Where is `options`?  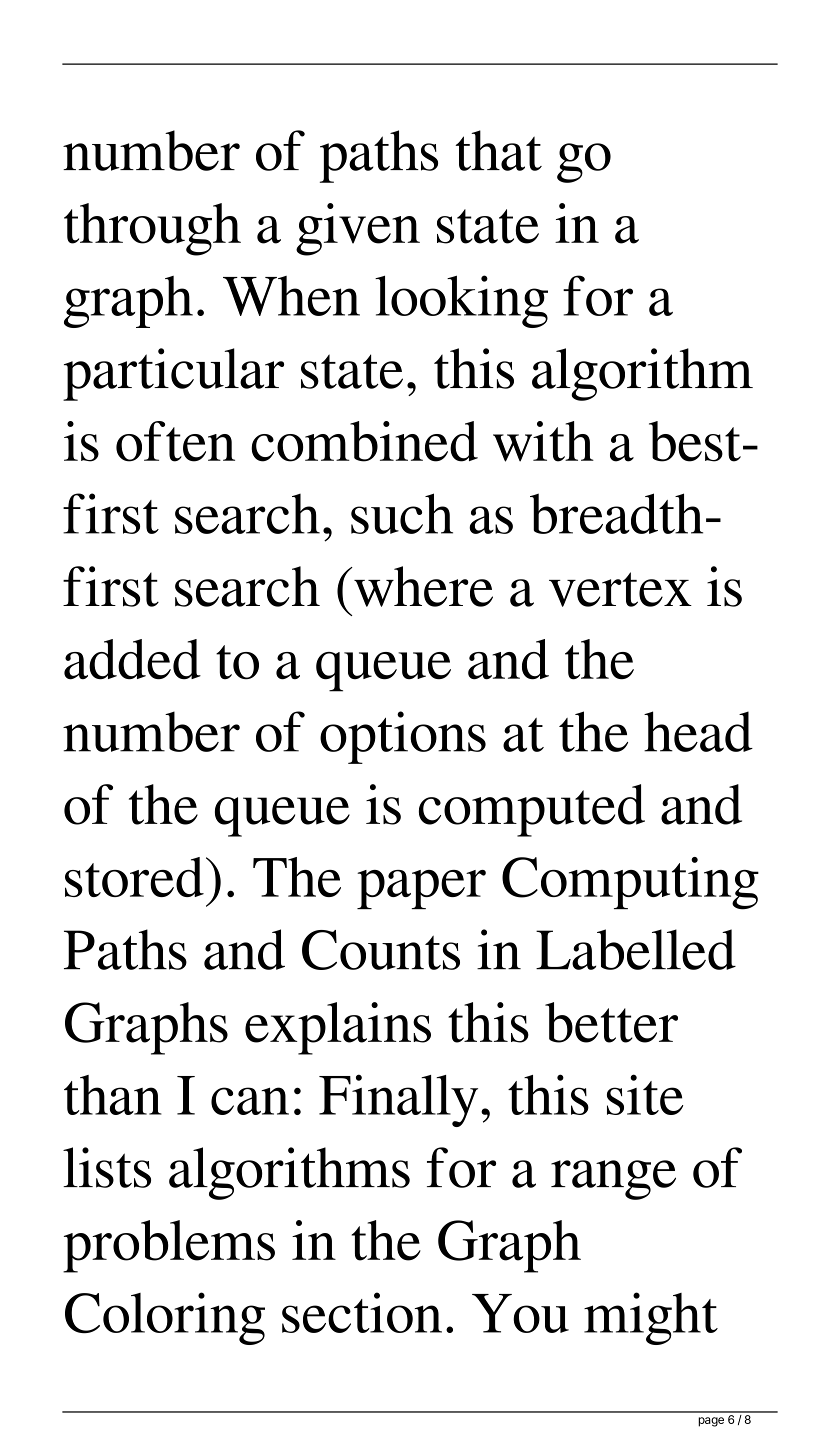
options is located at coordinates (403, 737).
